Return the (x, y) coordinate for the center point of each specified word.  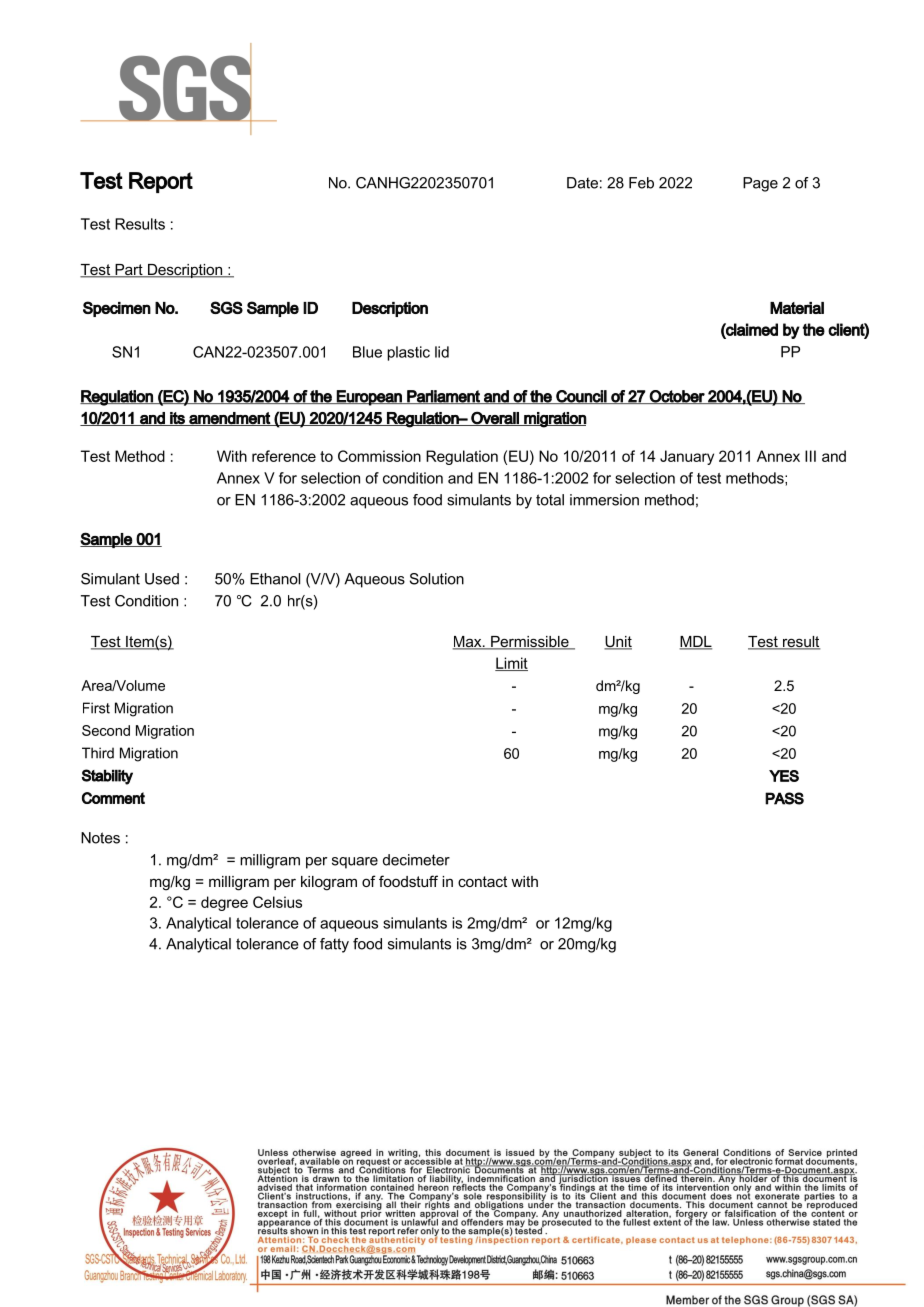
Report (161, 182)
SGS (226, 307)
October (677, 397)
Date (582, 183)
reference (284, 456)
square (355, 863)
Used (162, 579)
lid (442, 352)
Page (760, 184)
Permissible (530, 643)
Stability (107, 777)
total (550, 500)
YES (784, 776)
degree (224, 903)
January (687, 457)
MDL (695, 642)
